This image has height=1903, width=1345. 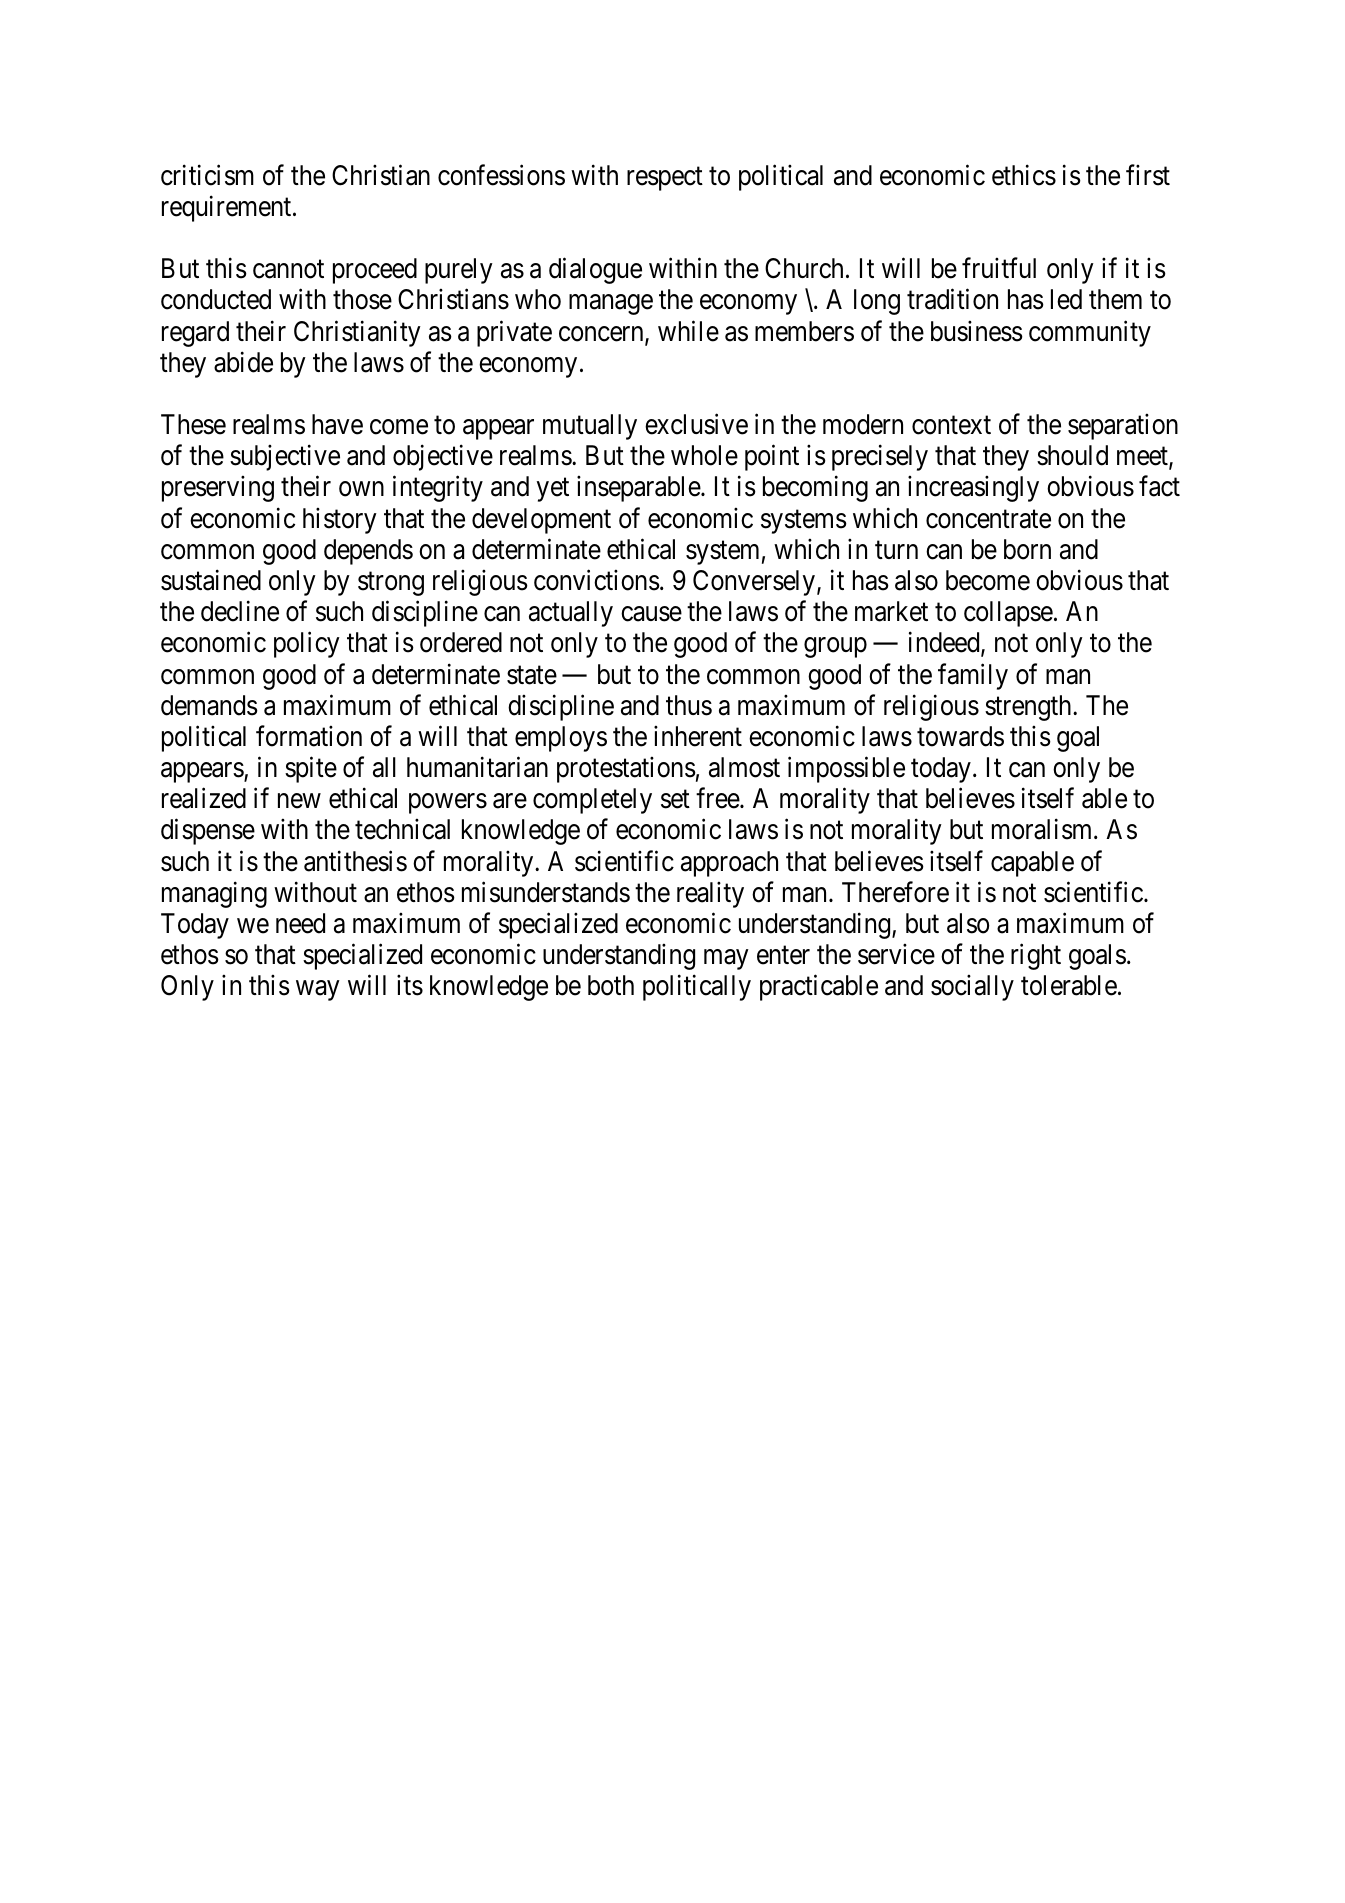 What do you see at coordinates (704, 455) in the image?
I see `whole` at bounding box center [704, 455].
